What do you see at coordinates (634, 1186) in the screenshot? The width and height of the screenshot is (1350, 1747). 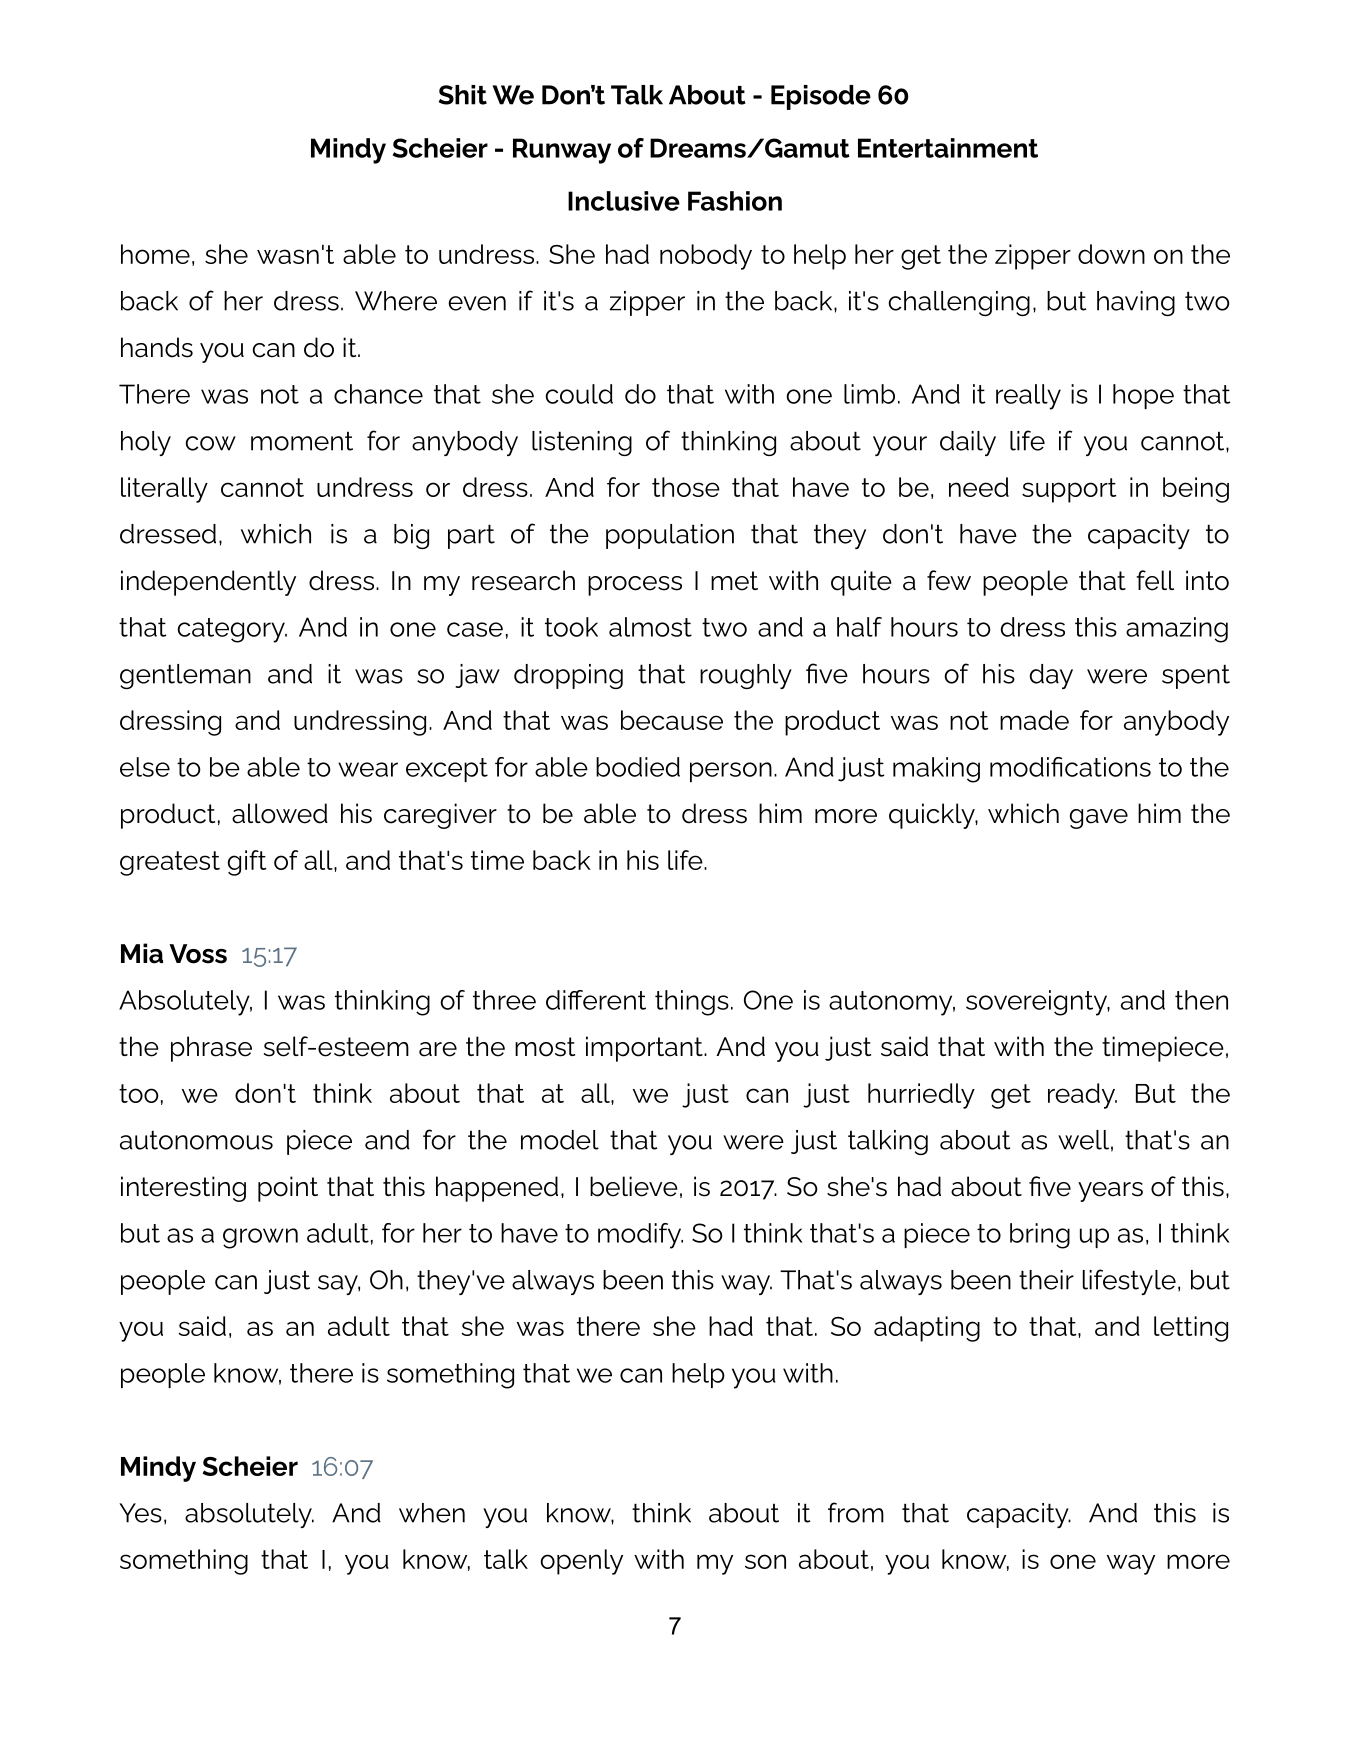 I see `believe` at bounding box center [634, 1186].
